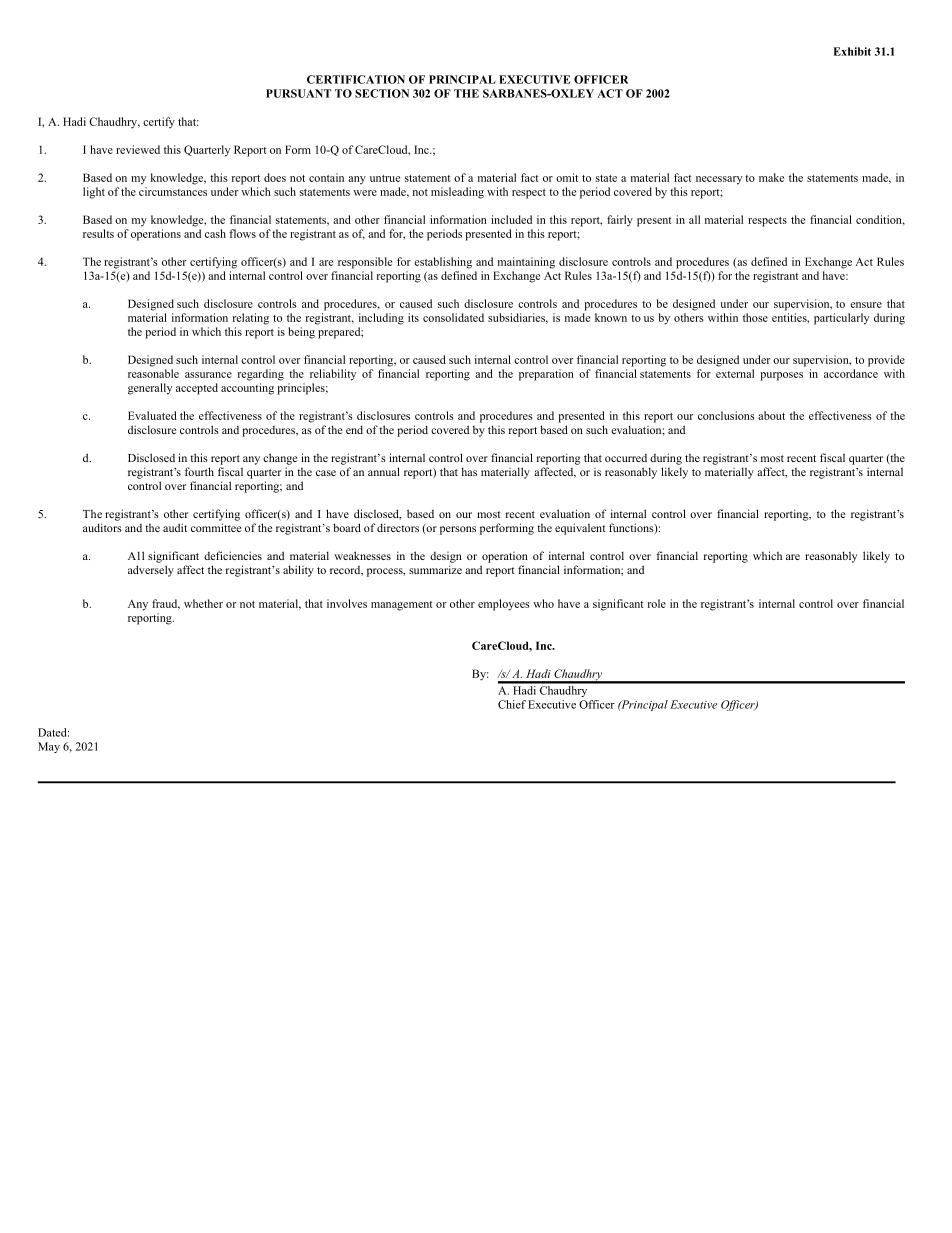 The height and width of the screenshot is (1233, 952). I want to click on May, so click(49, 747).
